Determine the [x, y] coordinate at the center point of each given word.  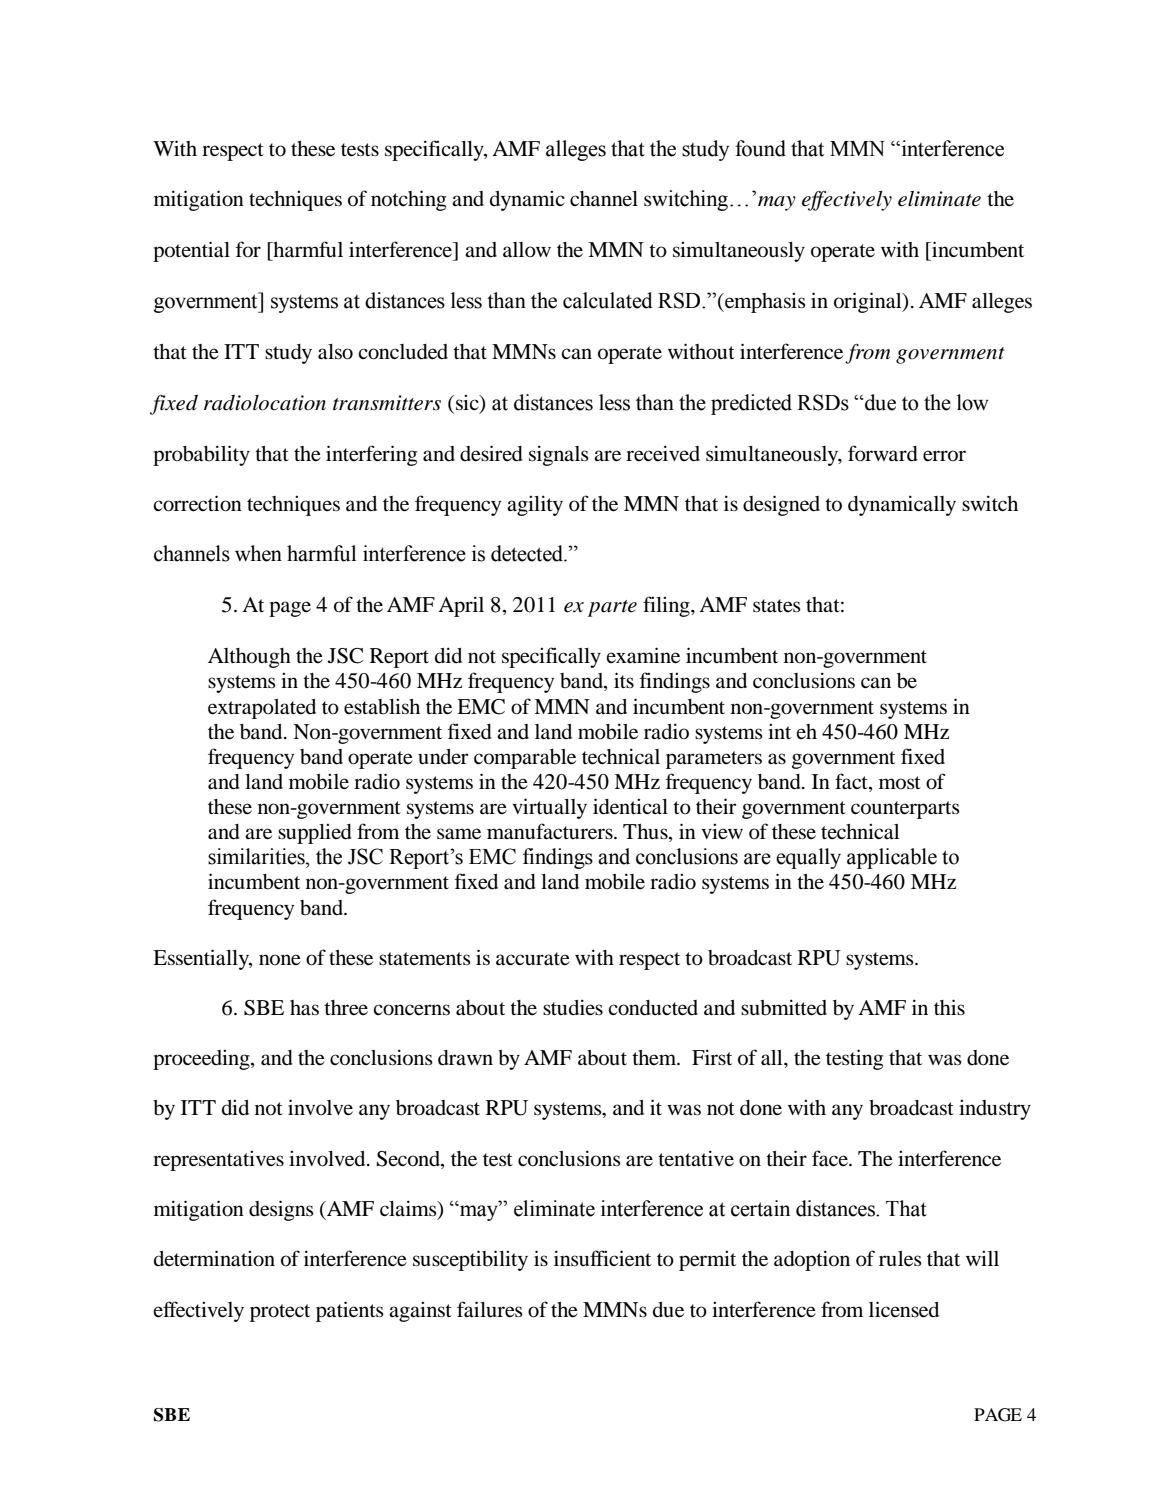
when [258, 553]
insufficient [602, 1258]
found [760, 148]
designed [781, 505]
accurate [533, 959]
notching [408, 200]
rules [900, 1259]
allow [527, 250]
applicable [892, 858]
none [280, 960]
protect [280, 1313]
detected [528, 553]
